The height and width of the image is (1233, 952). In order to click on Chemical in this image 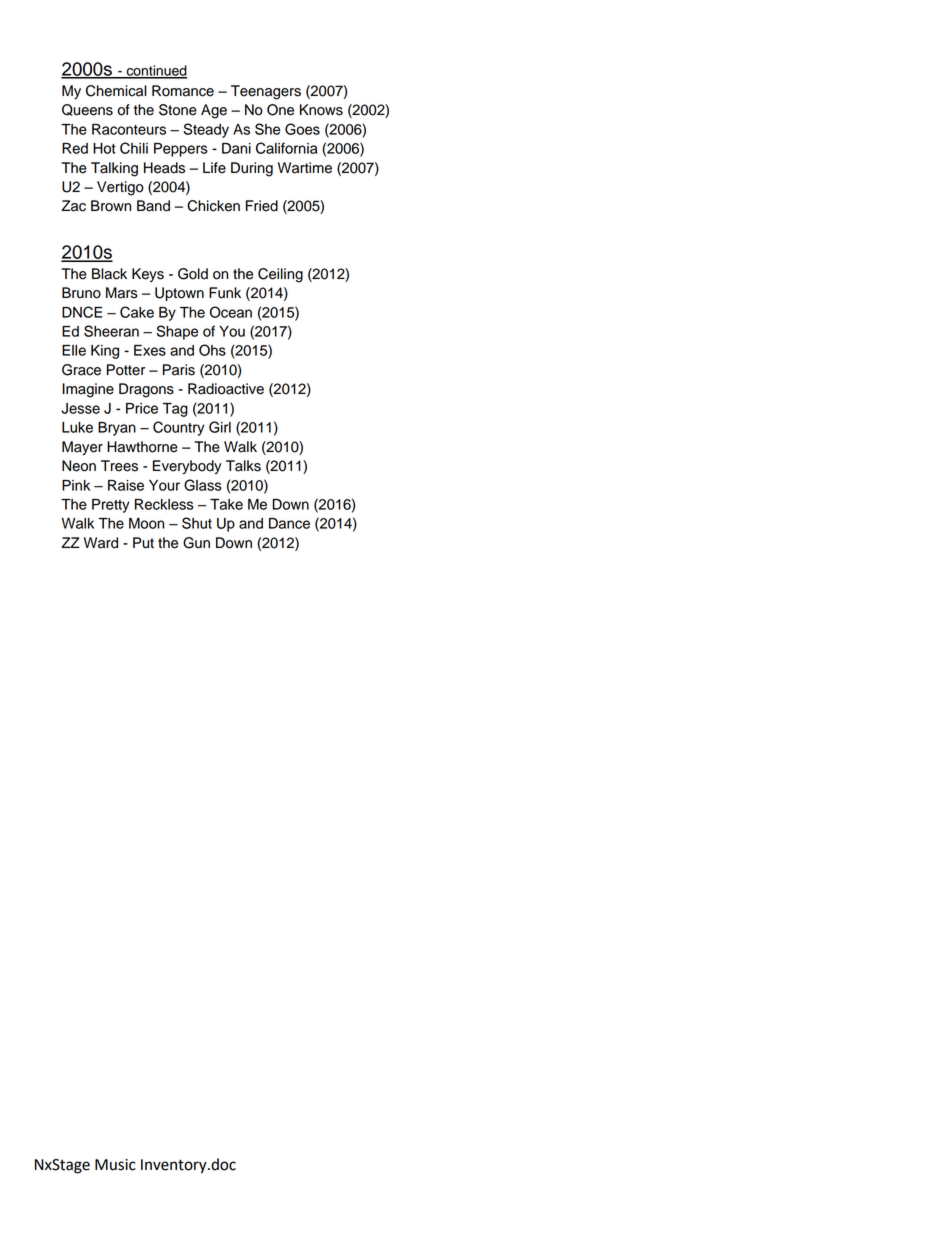, I will do `click(116, 91)`.
